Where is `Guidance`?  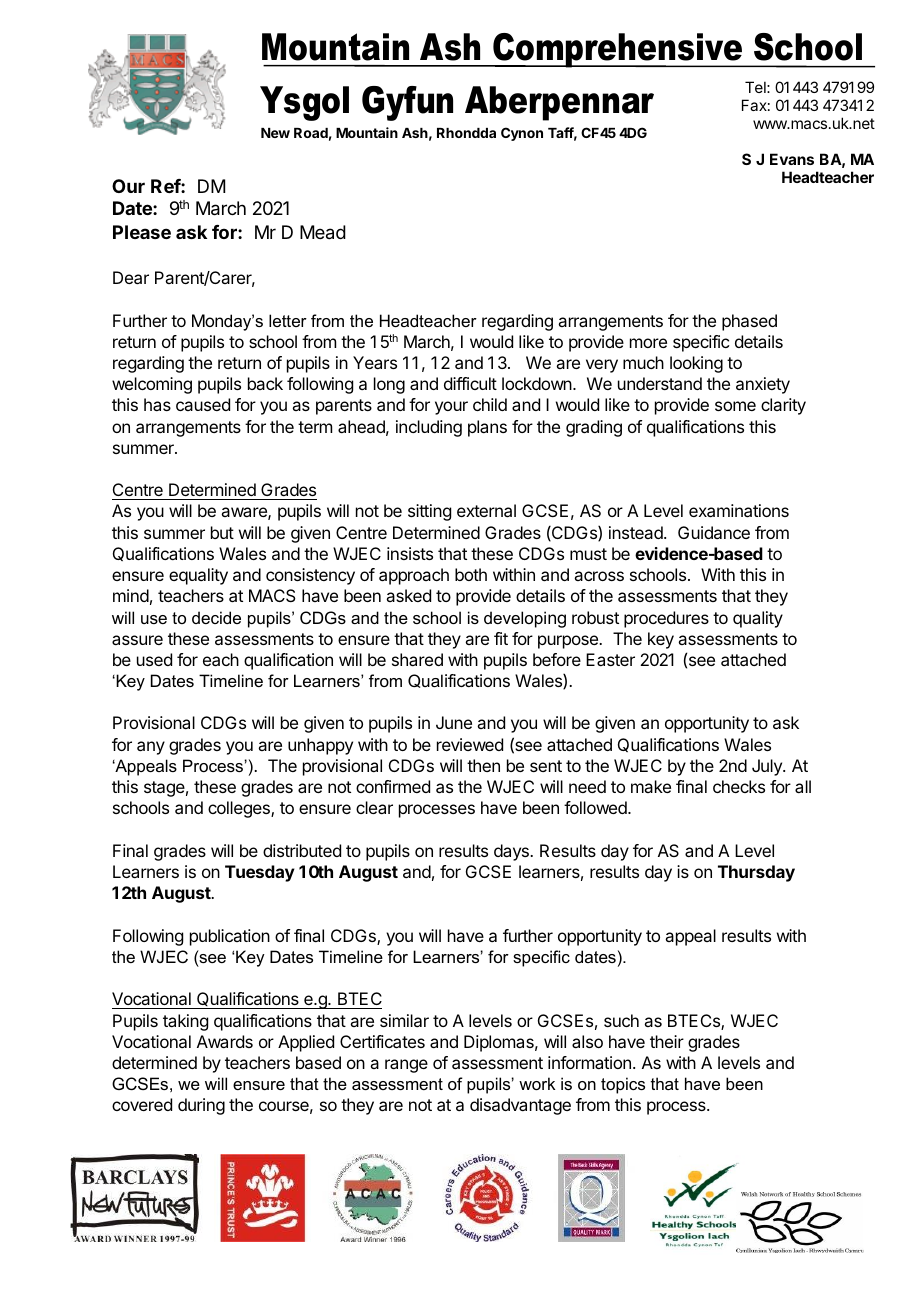 Guidance is located at coordinates (714, 532).
